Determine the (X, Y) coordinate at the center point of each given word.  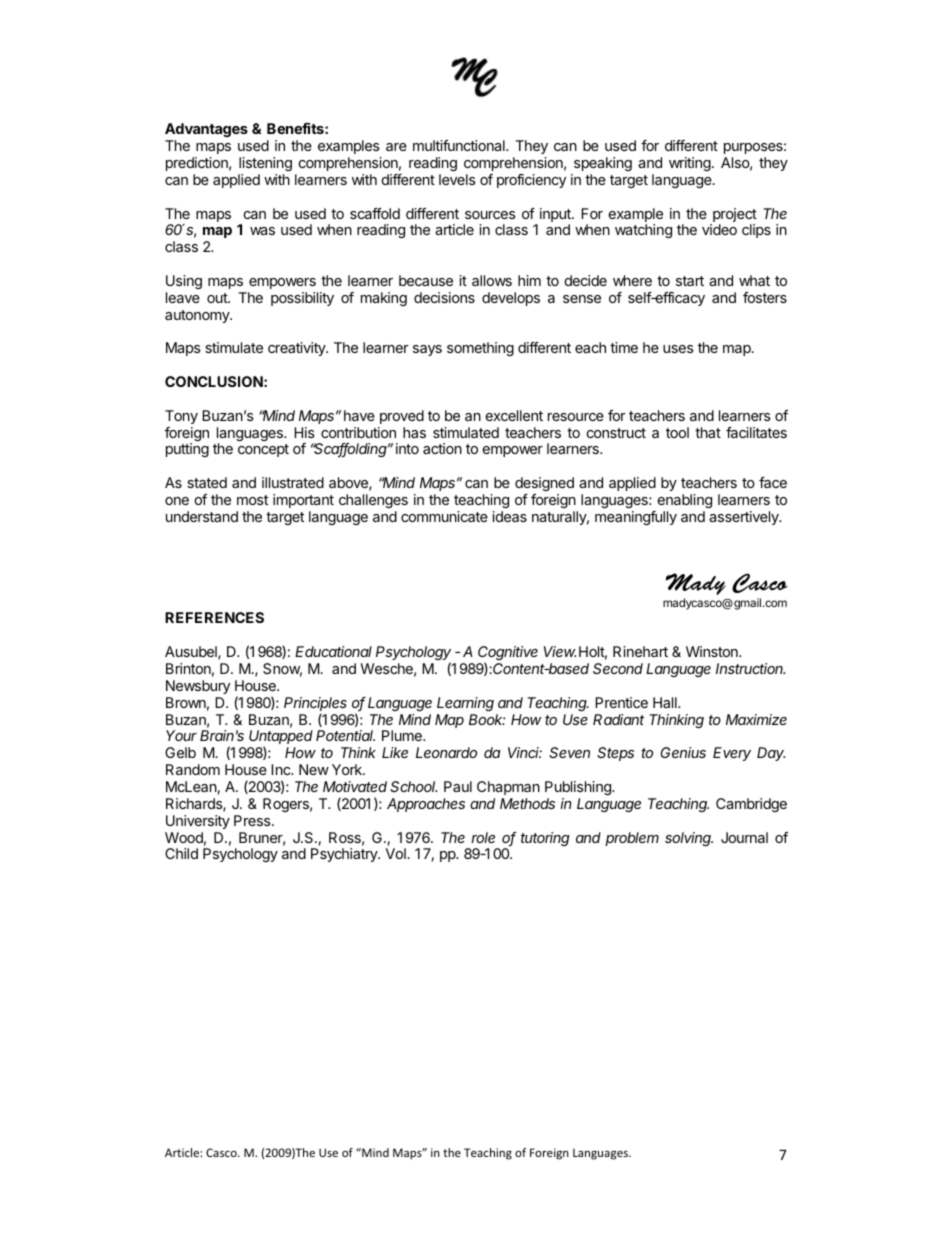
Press (253, 820)
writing (691, 164)
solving (689, 839)
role (483, 837)
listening (265, 164)
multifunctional (460, 145)
